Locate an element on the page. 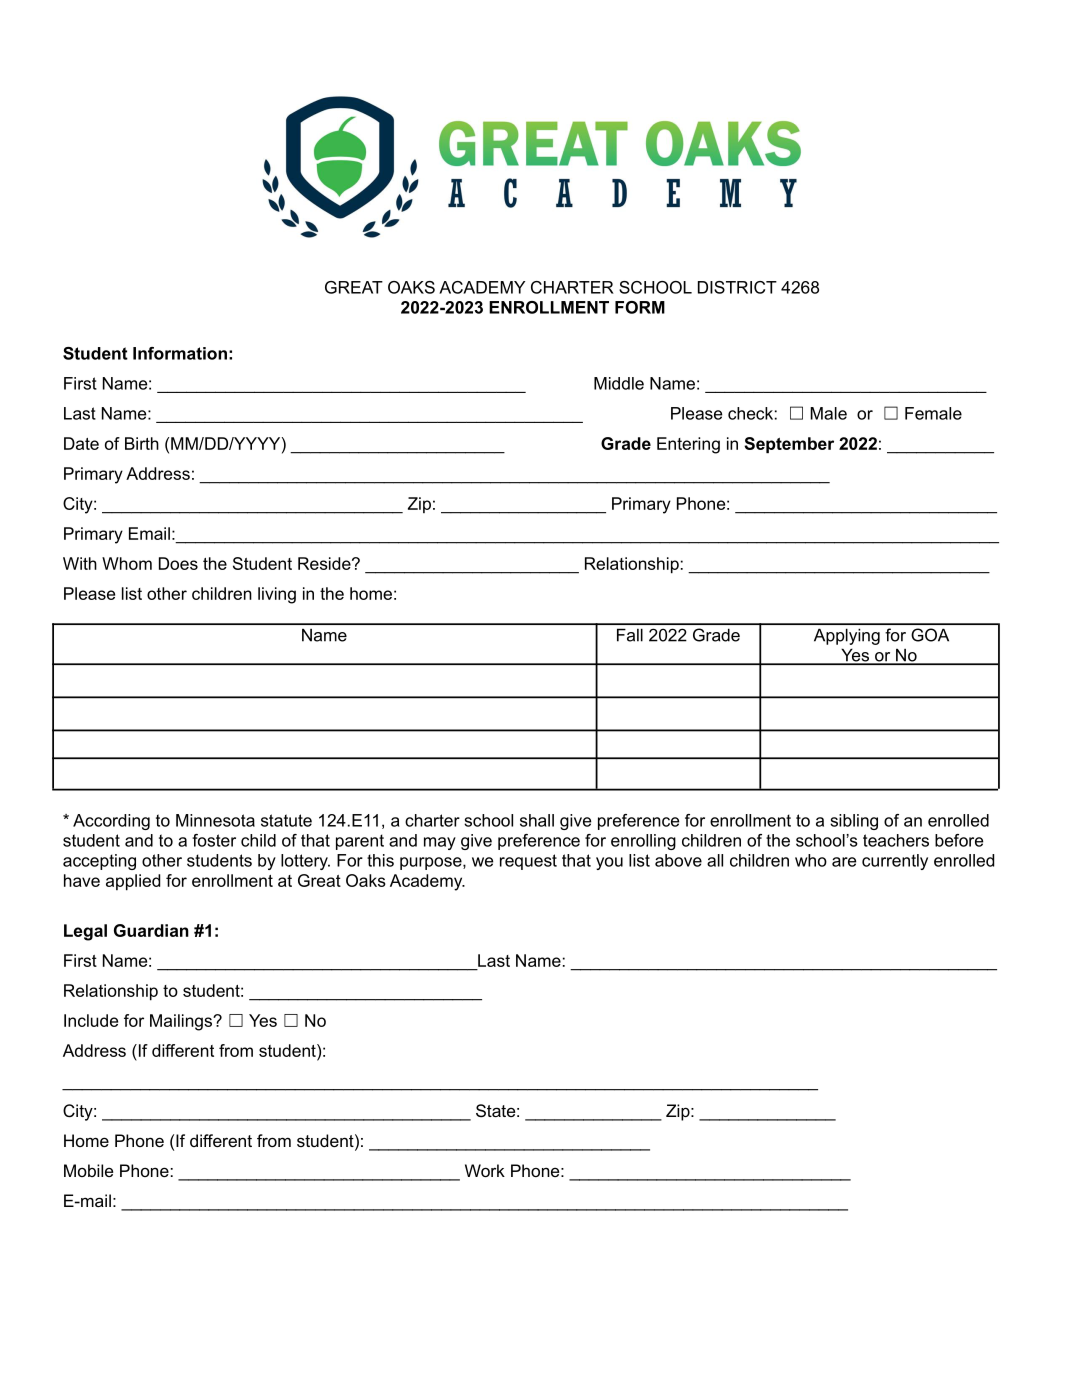 The image size is (1066, 1379). Applying is located at coordinates (847, 637).
